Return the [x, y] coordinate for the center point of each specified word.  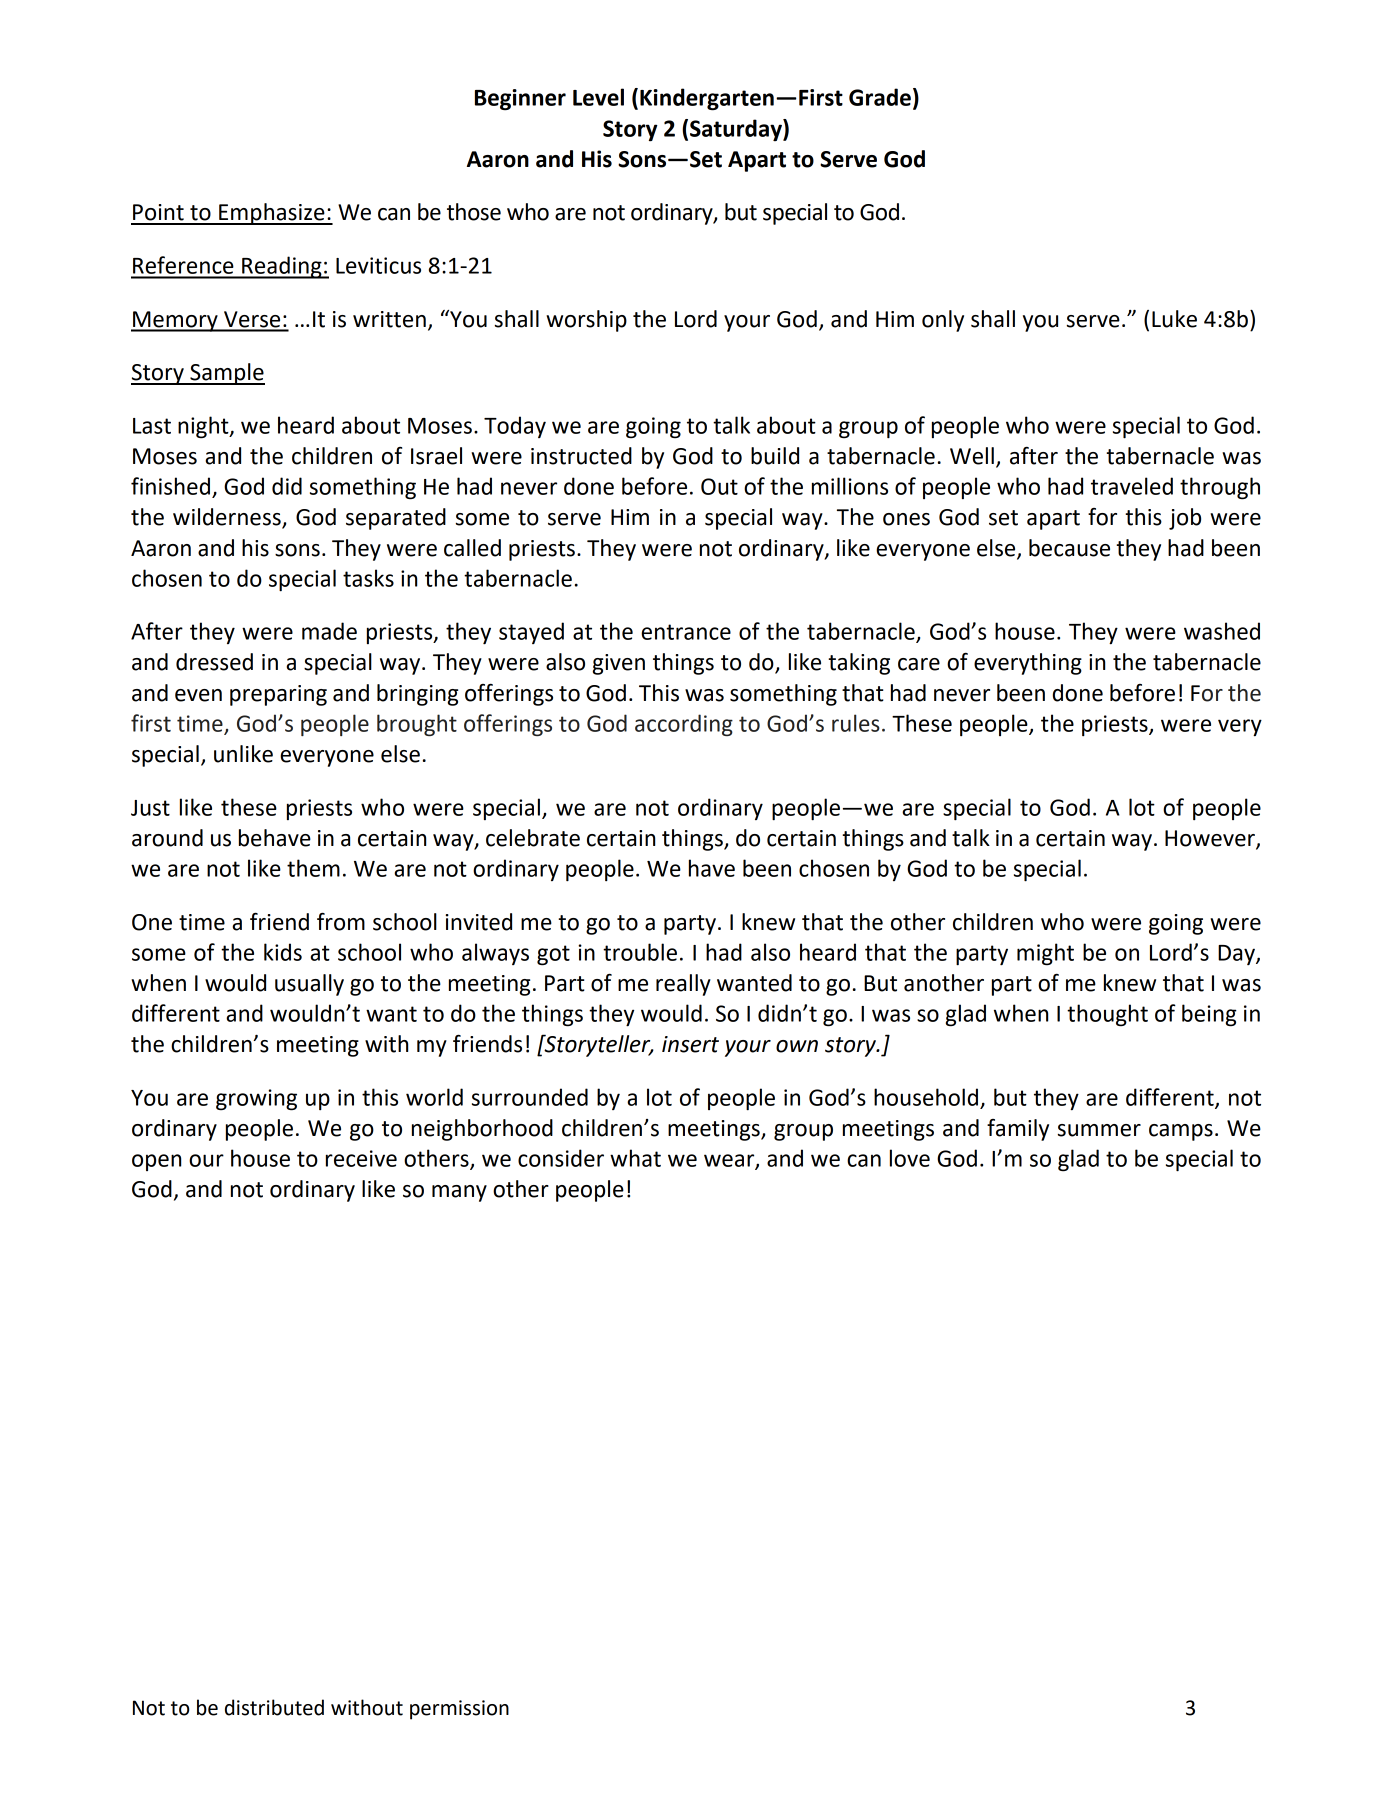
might [1045, 954]
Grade [880, 97]
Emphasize [272, 214]
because [1069, 548]
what [635, 1158]
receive [361, 1158]
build [775, 456]
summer [1099, 1130]
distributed [274, 1707]
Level [598, 97]
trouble [640, 952]
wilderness [228, 518]
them [313, 868]
